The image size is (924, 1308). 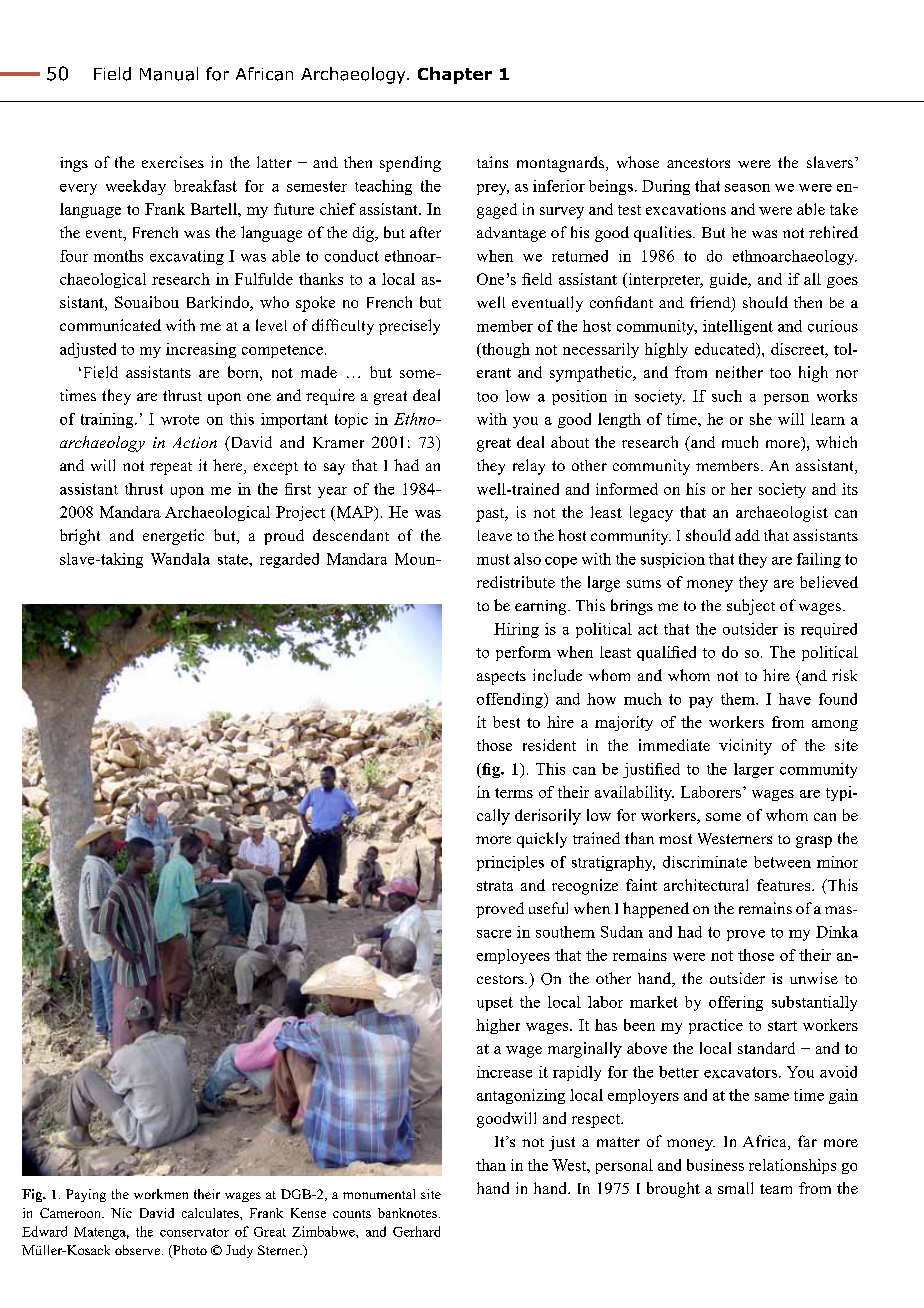 What do you see at coordinates (455, 75) in the screenshot?
I see `Chapter` at bounding box center [455, 75].
